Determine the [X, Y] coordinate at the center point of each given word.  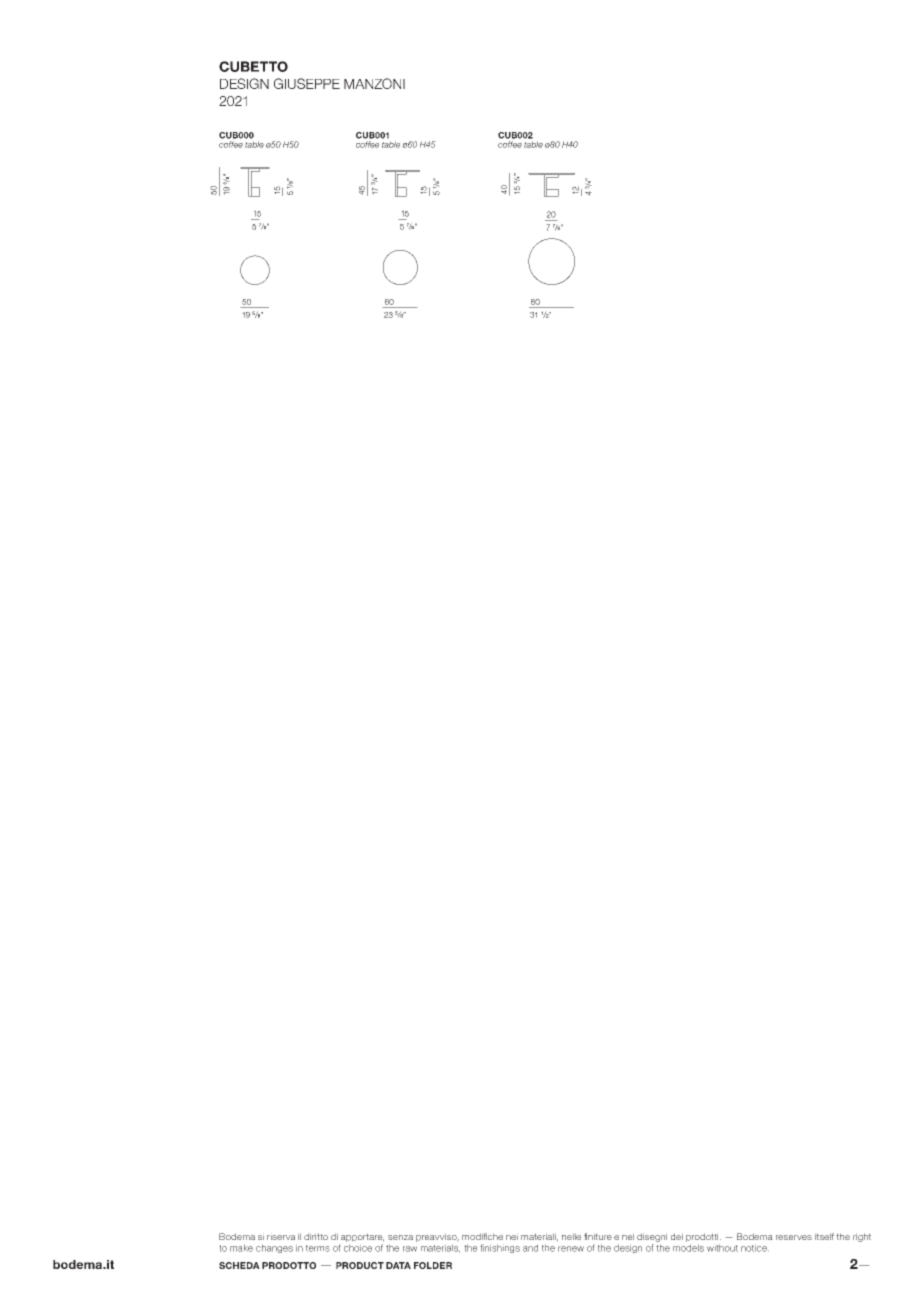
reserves [794, 1237]
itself [824, 1236]
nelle [571, 1236]
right [862, 1237]
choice [358, 1248]
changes [274, 1248]
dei [677, 1236]
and [530, 1248]
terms [318, 1248]
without [722, 1248]
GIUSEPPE [307, 83]
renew [571, 1249]
